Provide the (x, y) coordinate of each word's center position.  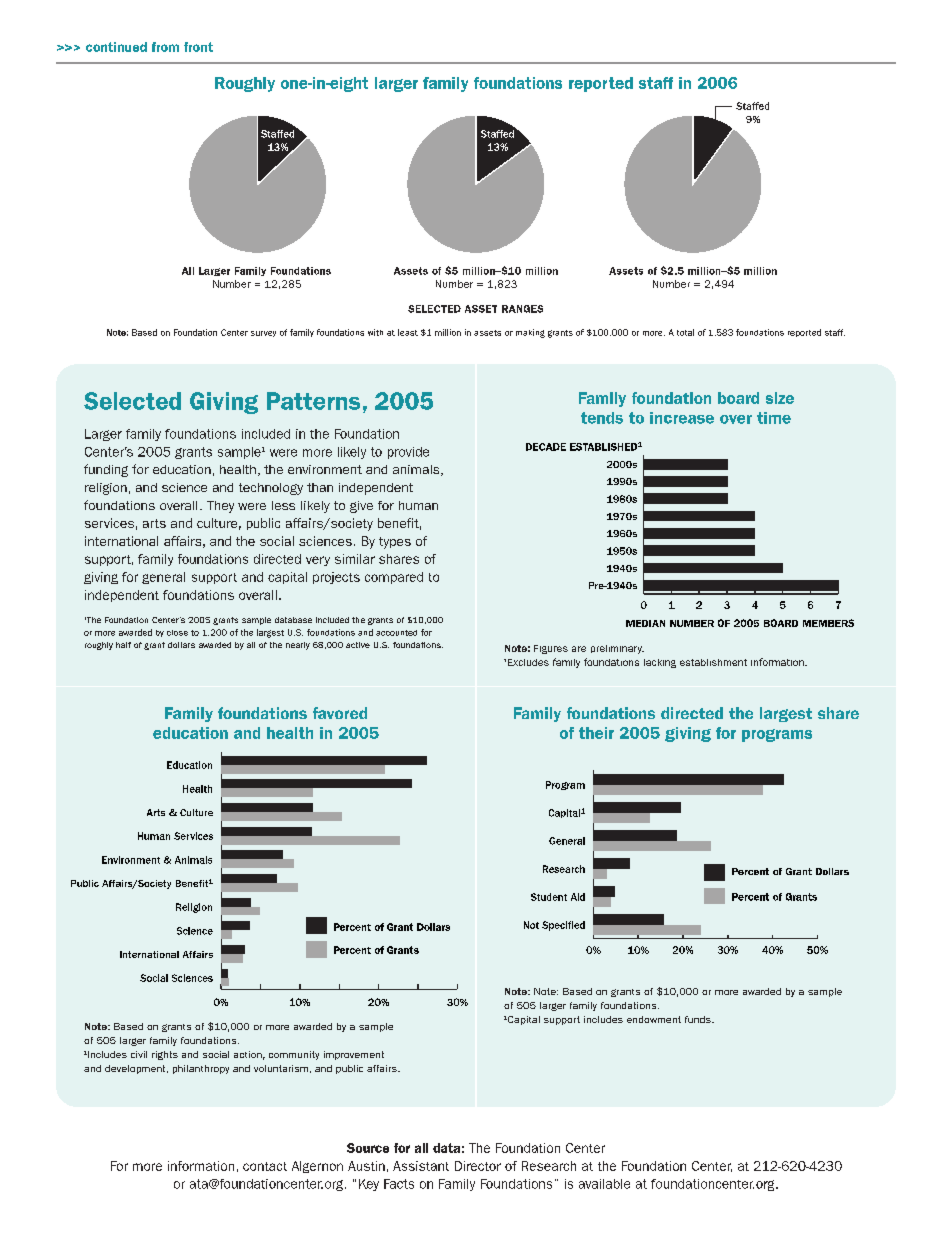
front (198, 47)
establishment (713, 662)
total (685, 332)
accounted (396, 633)
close (177, 633)
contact (265, 1166)
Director (478, 1166)
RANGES (522, 309)
